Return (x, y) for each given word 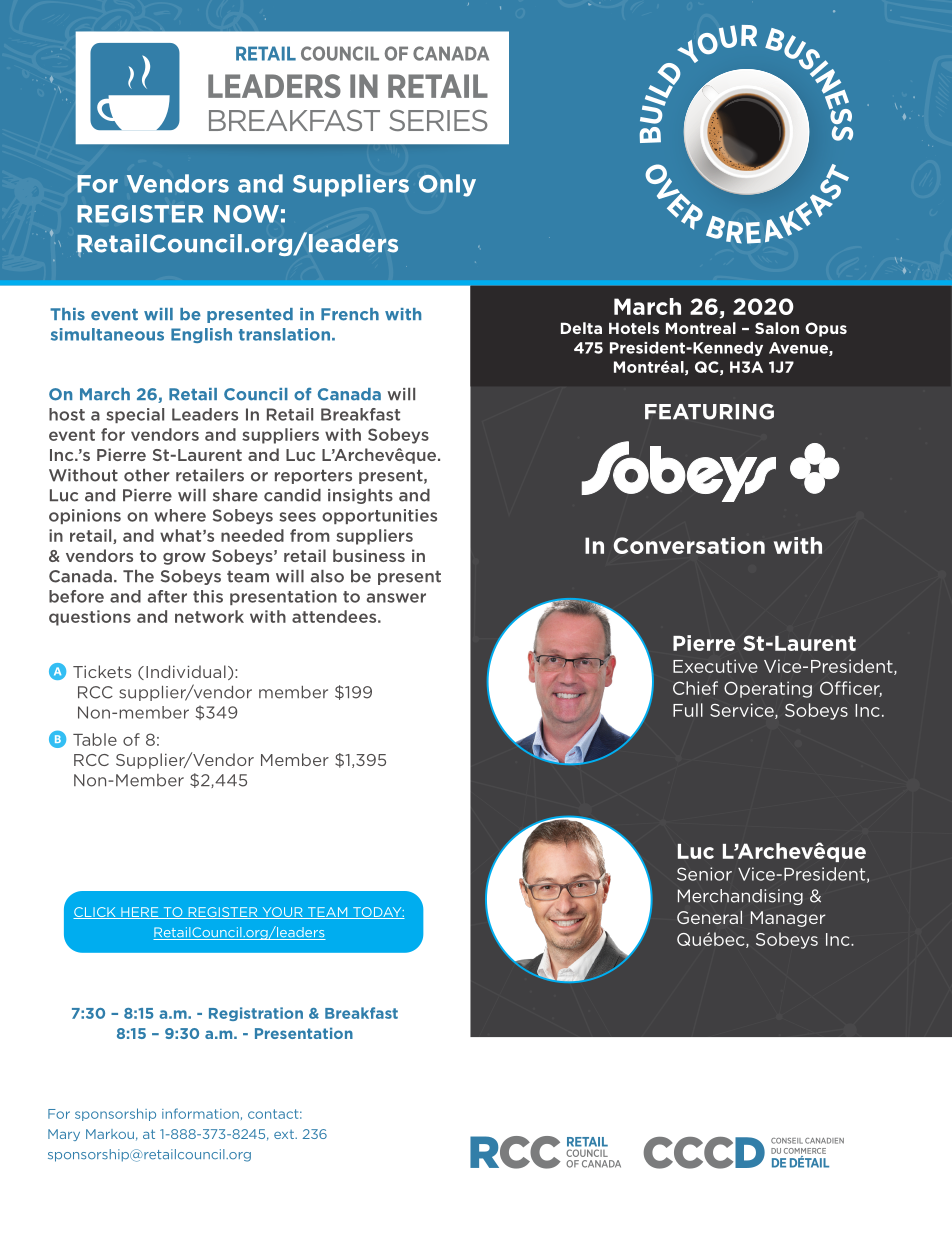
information (200, 1113)
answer (396, 598)
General (709, 917)
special (135, 415)
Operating (768, 689)
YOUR (282, 913)
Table (95, 739)
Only (447, 185)
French (350, 314)
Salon (777, 328)
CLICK (95, 913)
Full (688, 710)
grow (184, 559)
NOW (246, 214)
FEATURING (709, 412)
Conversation (689, 545)
